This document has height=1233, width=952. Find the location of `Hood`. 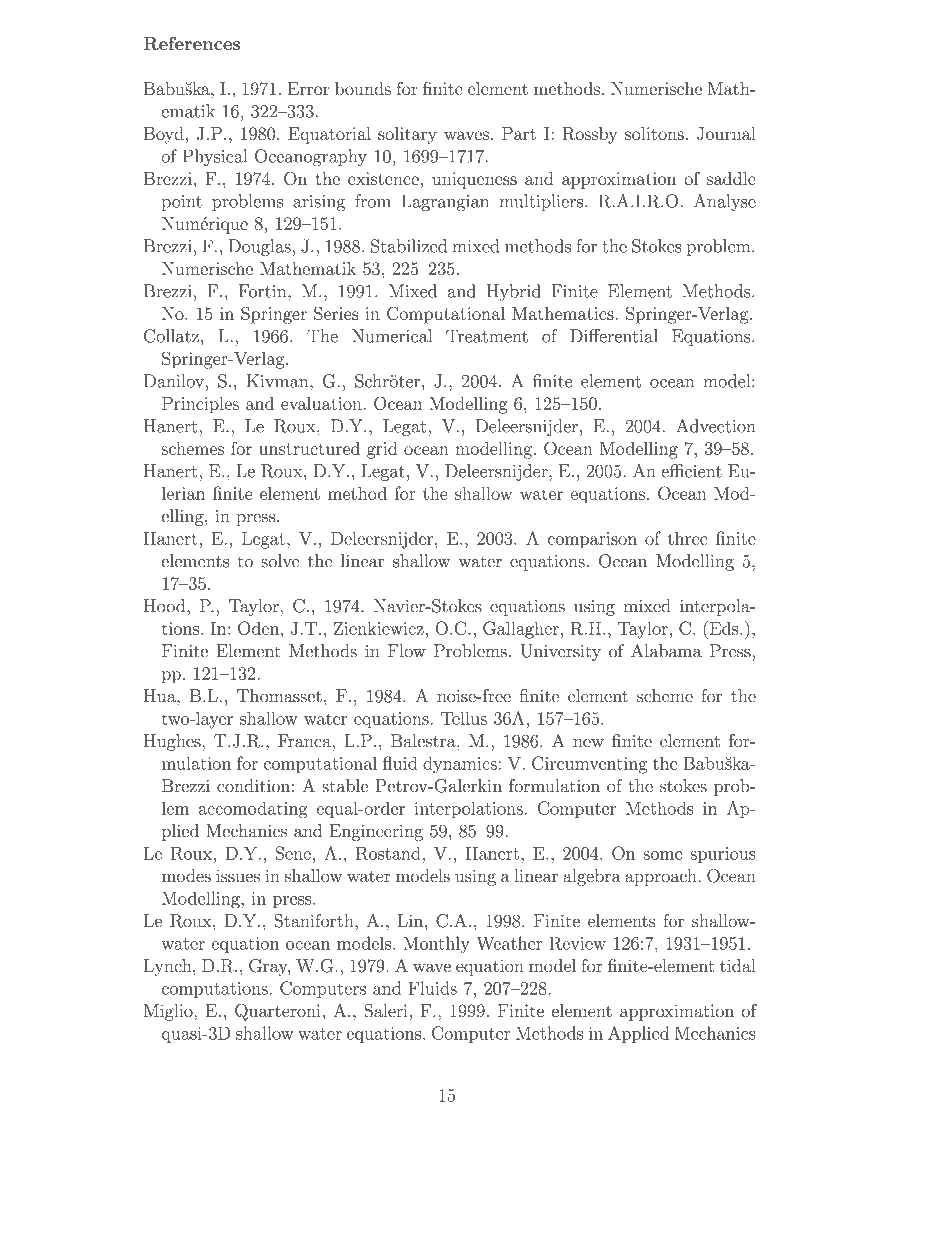

Hood is located at coordinates (166, 606).
